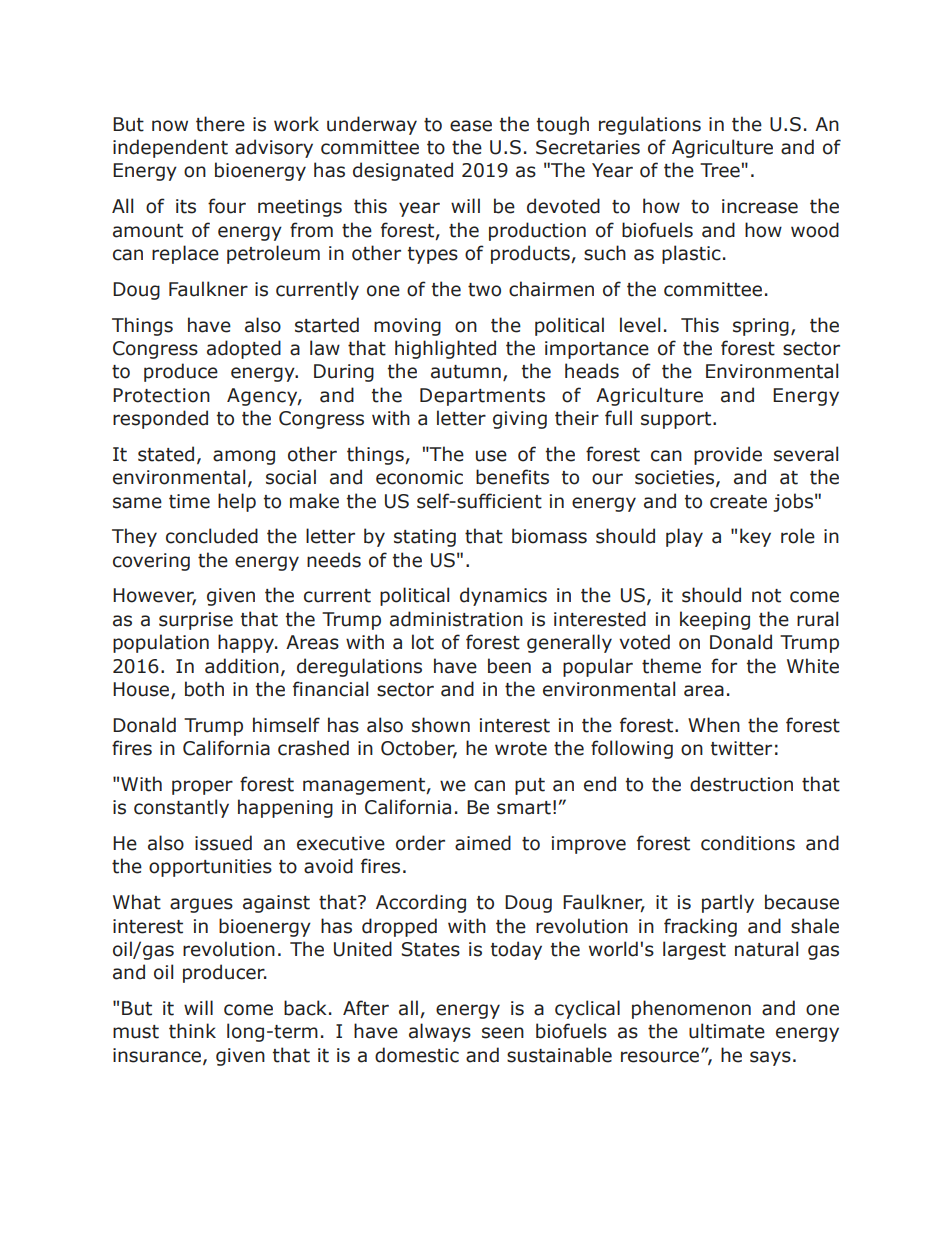 The width and height of the document is (952, 1233). Describe the element at coordinates (483, 843) in the document. I see `aimed` at that location.
